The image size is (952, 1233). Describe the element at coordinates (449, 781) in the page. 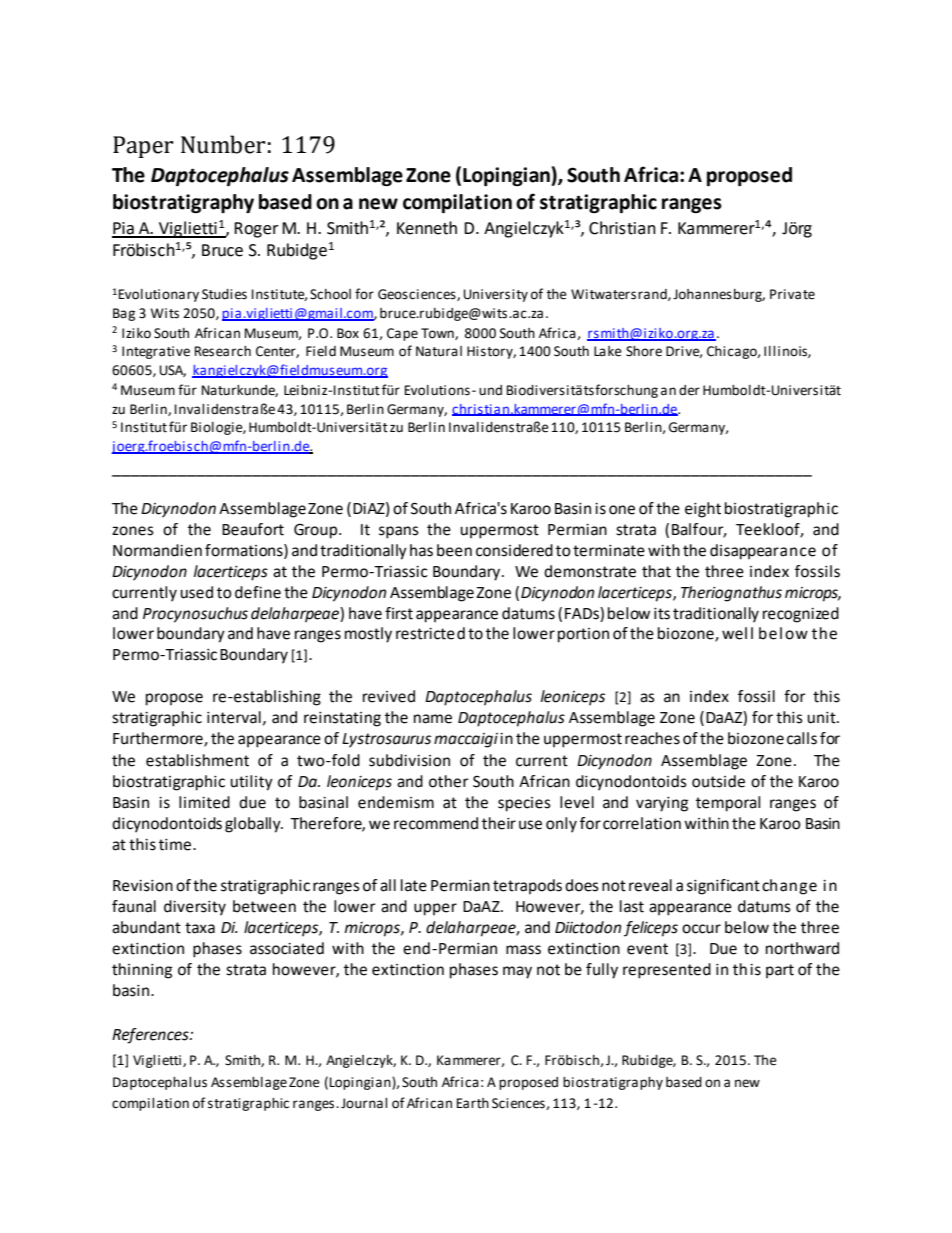

I see `other` at that location.
